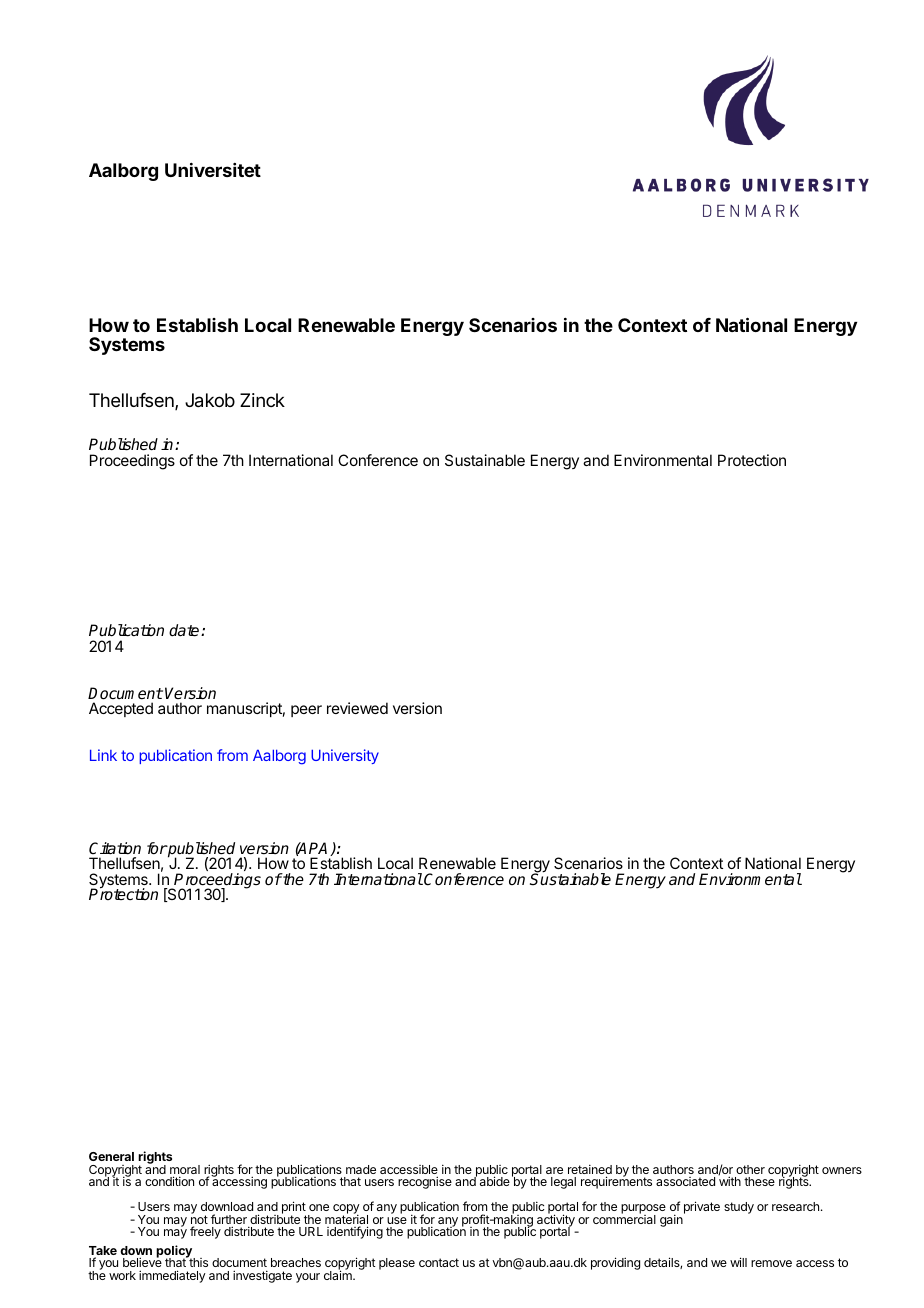 The width and height of the document is (924, 1308). What do you see at coordinates (115, 848) in the document?
I see `Citation` at bounding box center [115, 848].
